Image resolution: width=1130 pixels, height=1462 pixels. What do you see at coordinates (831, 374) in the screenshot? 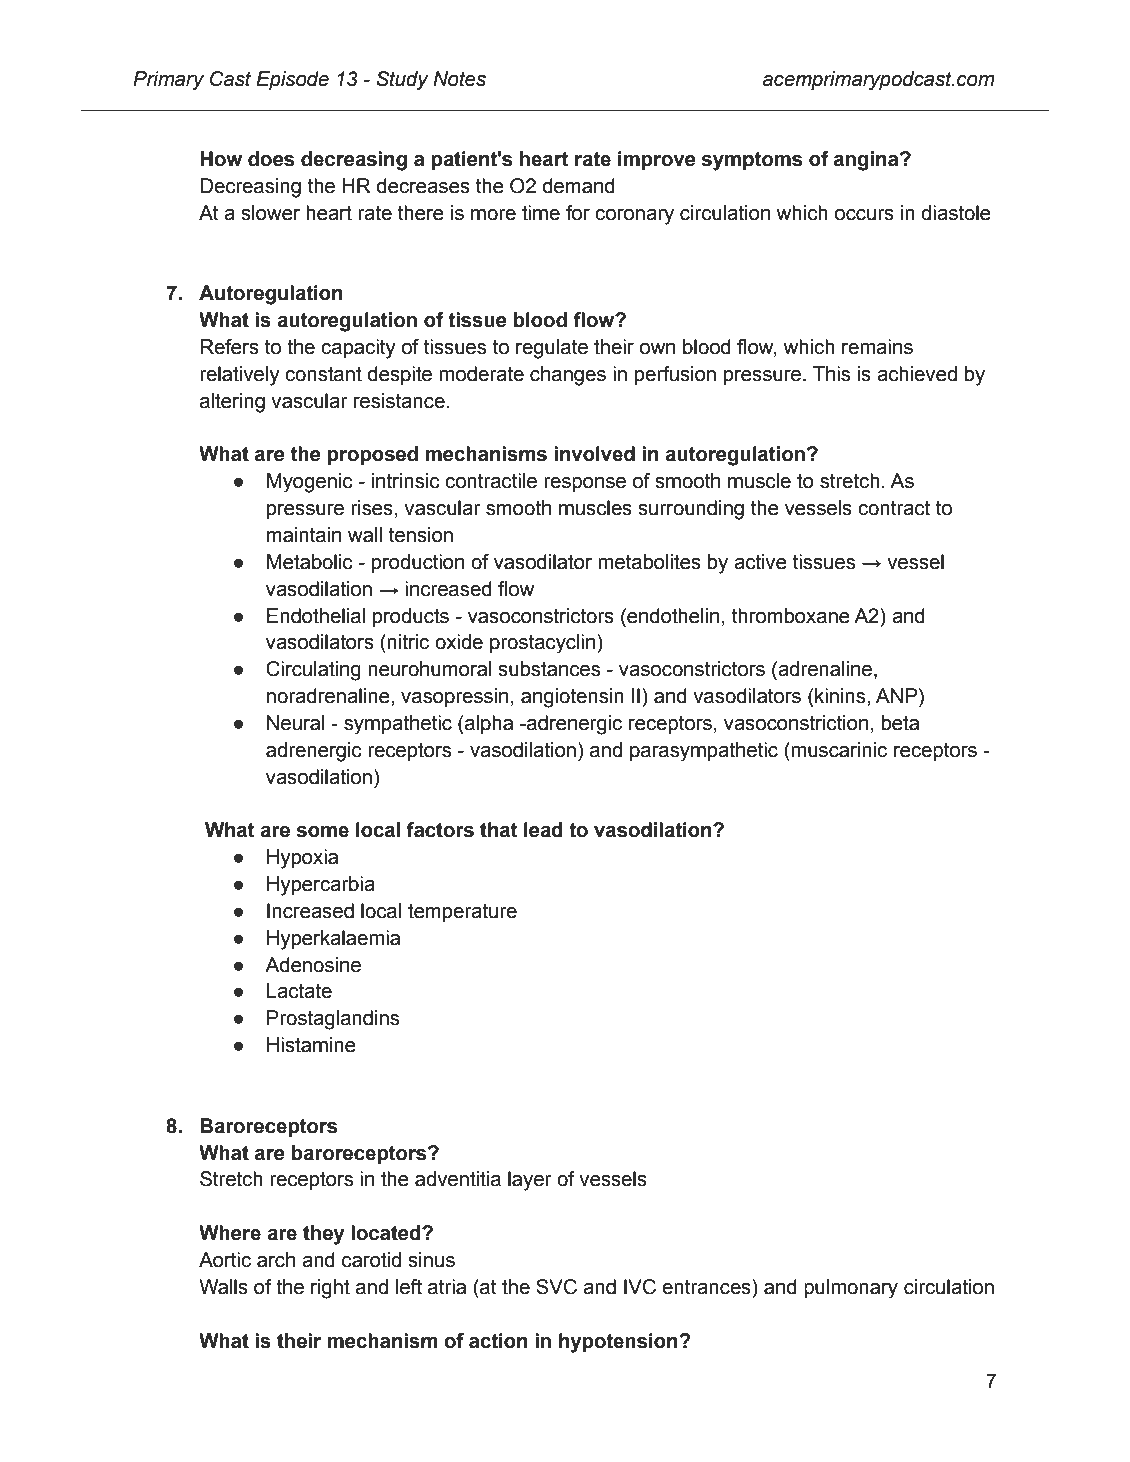
I see `This` at bounding box center [831, 374].
